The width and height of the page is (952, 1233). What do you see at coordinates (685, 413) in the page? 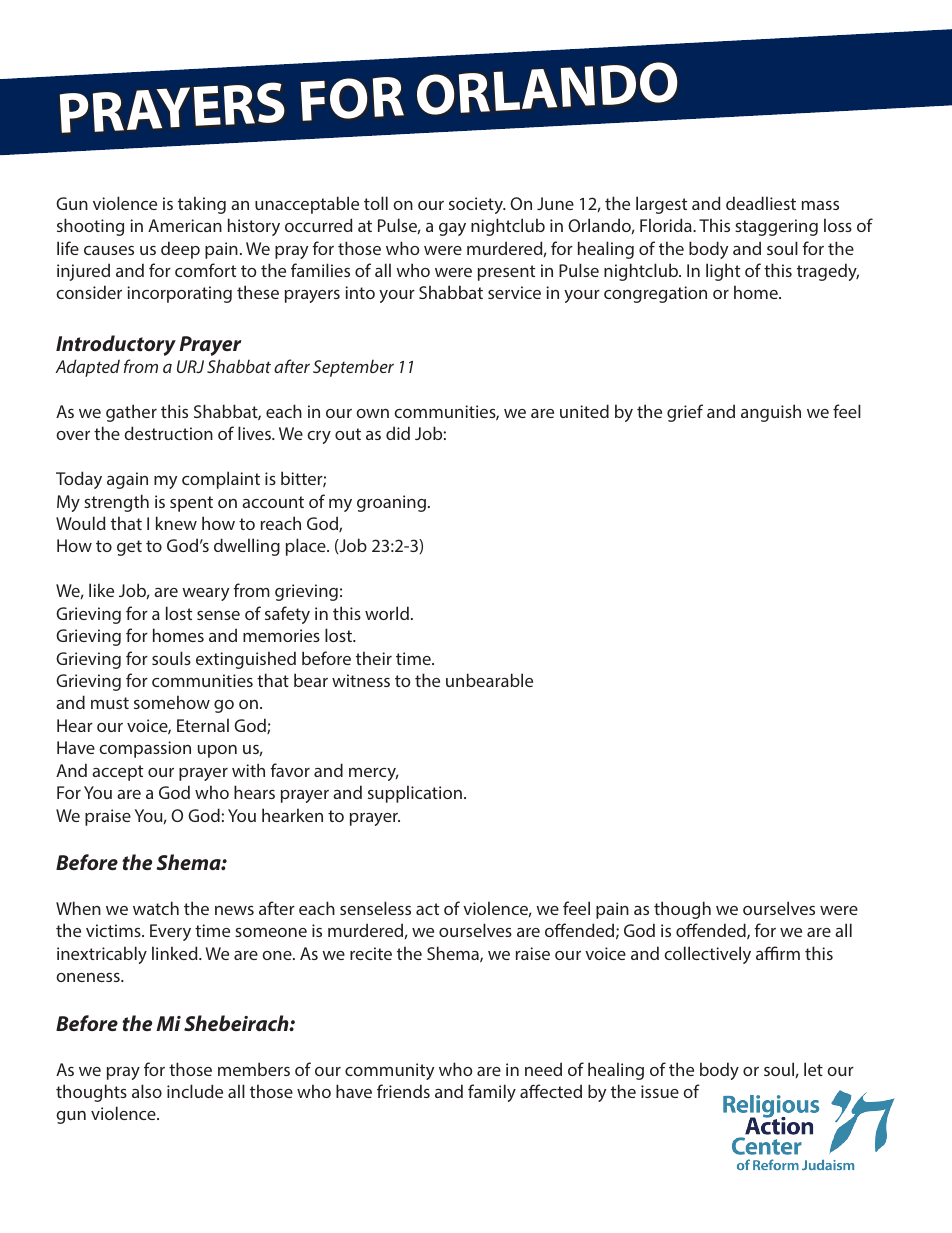
I see `grief` at bounding box center [685, 413].
